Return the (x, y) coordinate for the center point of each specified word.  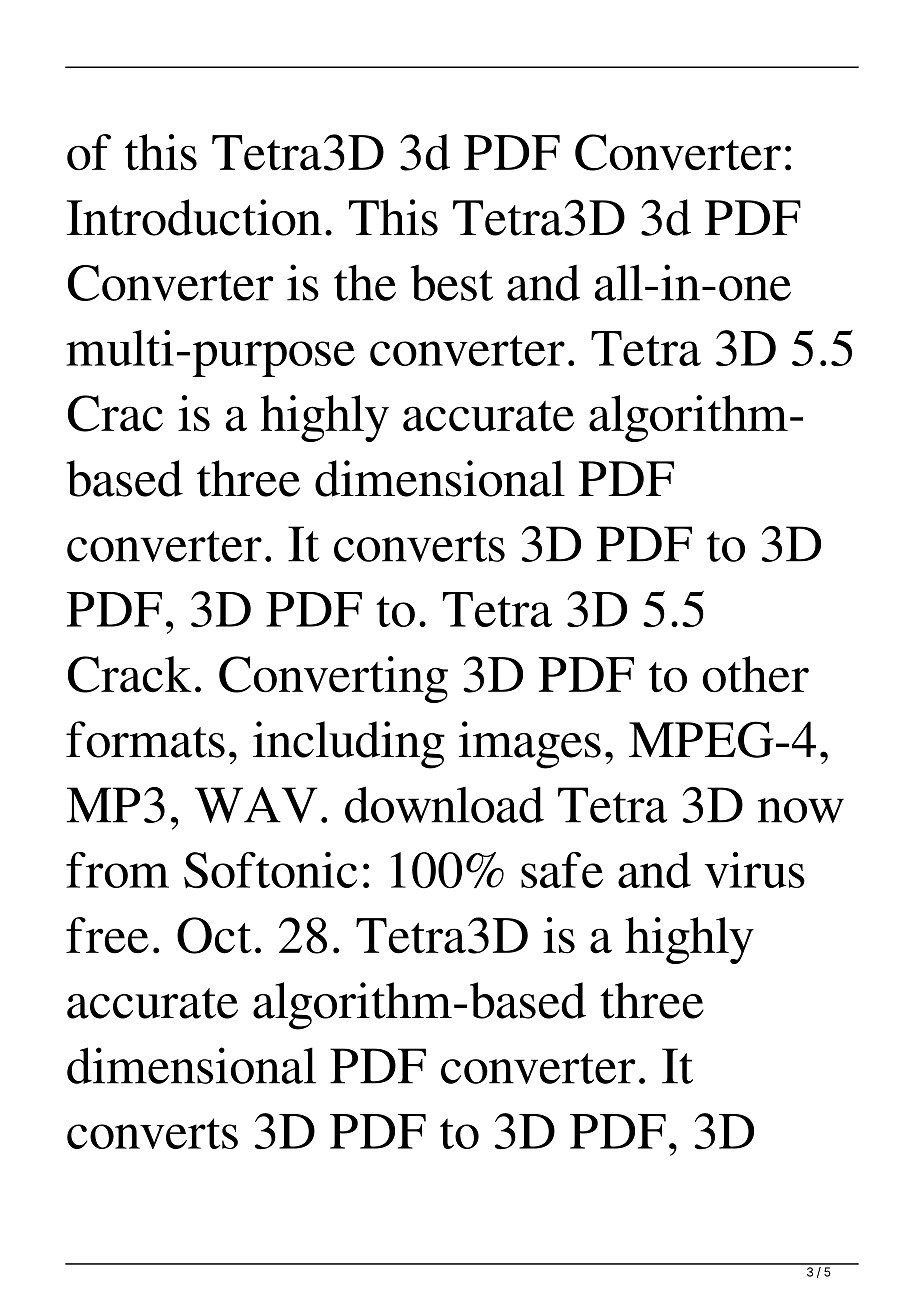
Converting (333, 679)
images (530, 745)
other (756, 674)
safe (562, 870)
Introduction (194, 217)
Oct (214, 935)
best (452, 282)
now (801, 810)
